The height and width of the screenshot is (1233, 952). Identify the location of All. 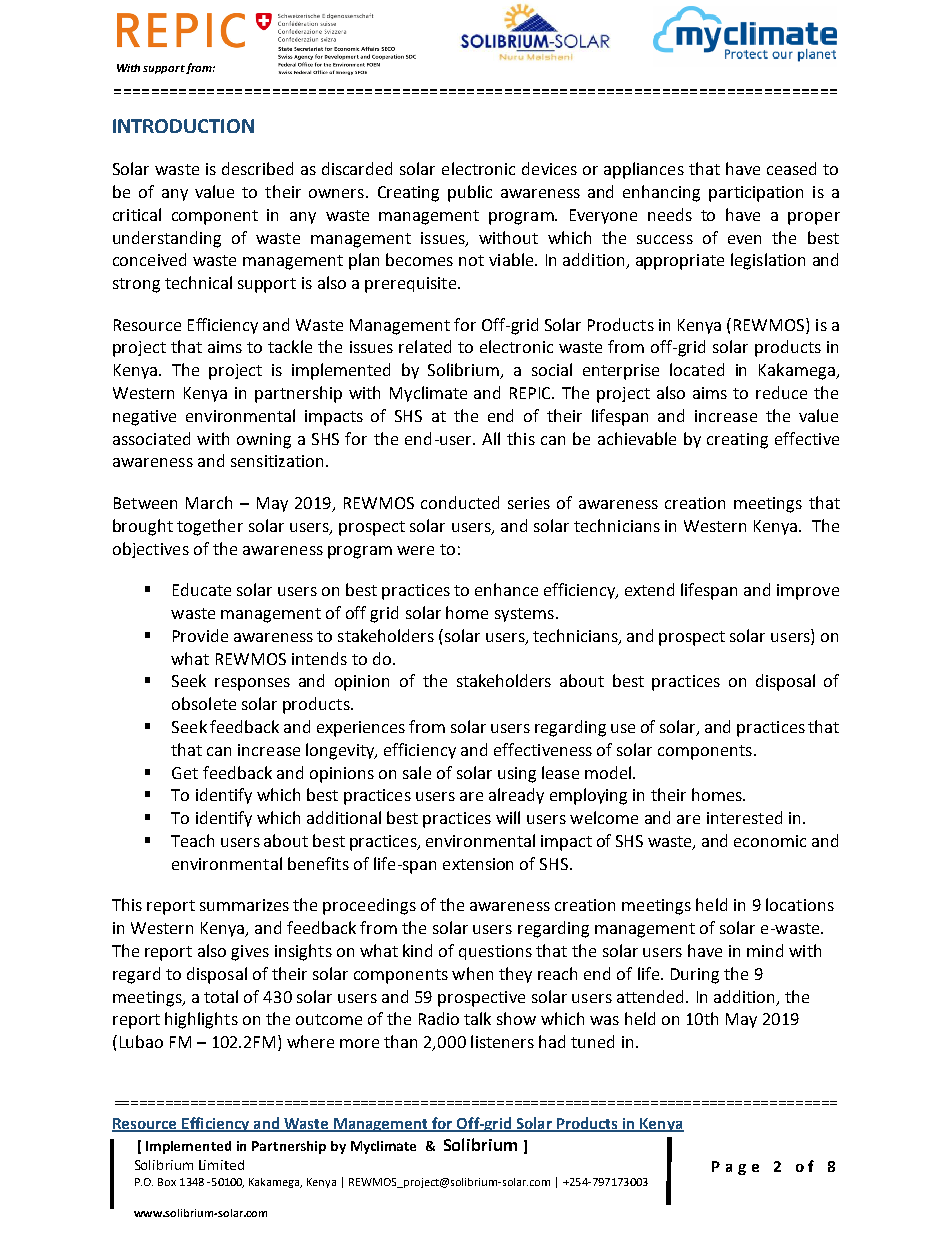
(491, 438).
